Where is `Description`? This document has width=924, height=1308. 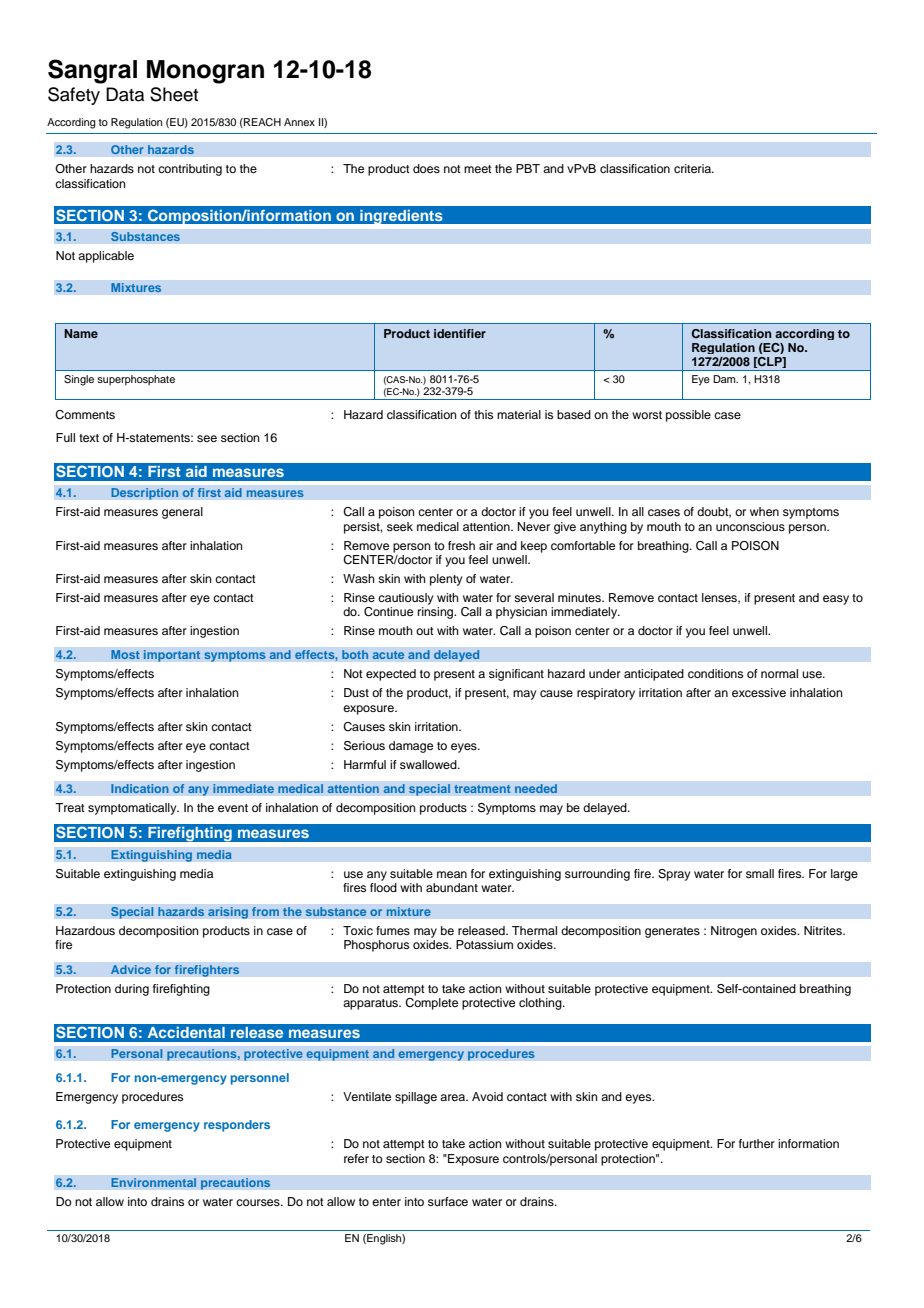 Description is located at coordinates (145, 494).
